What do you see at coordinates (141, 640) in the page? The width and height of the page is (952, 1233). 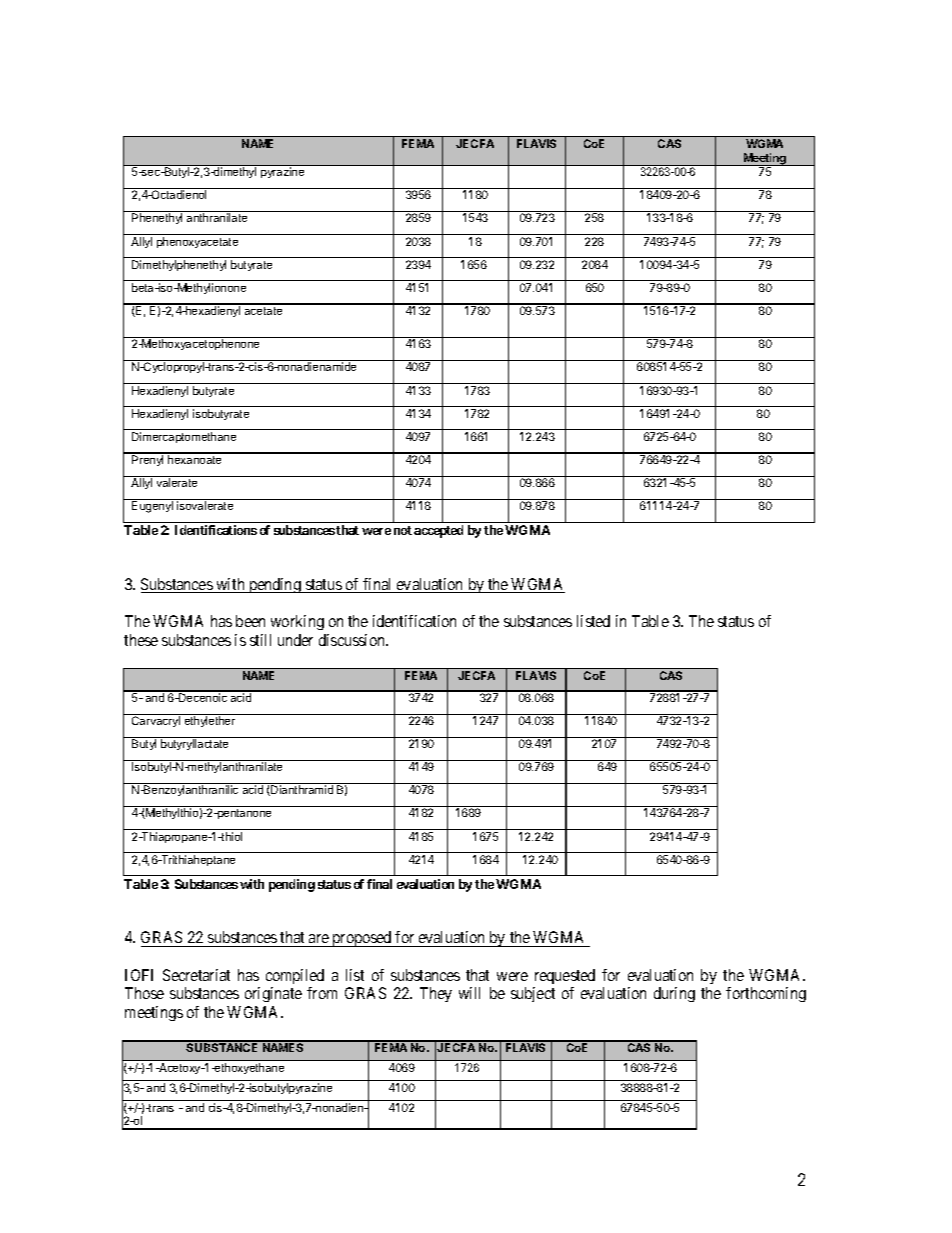 I see `these` at bounding box center [141, 640].
